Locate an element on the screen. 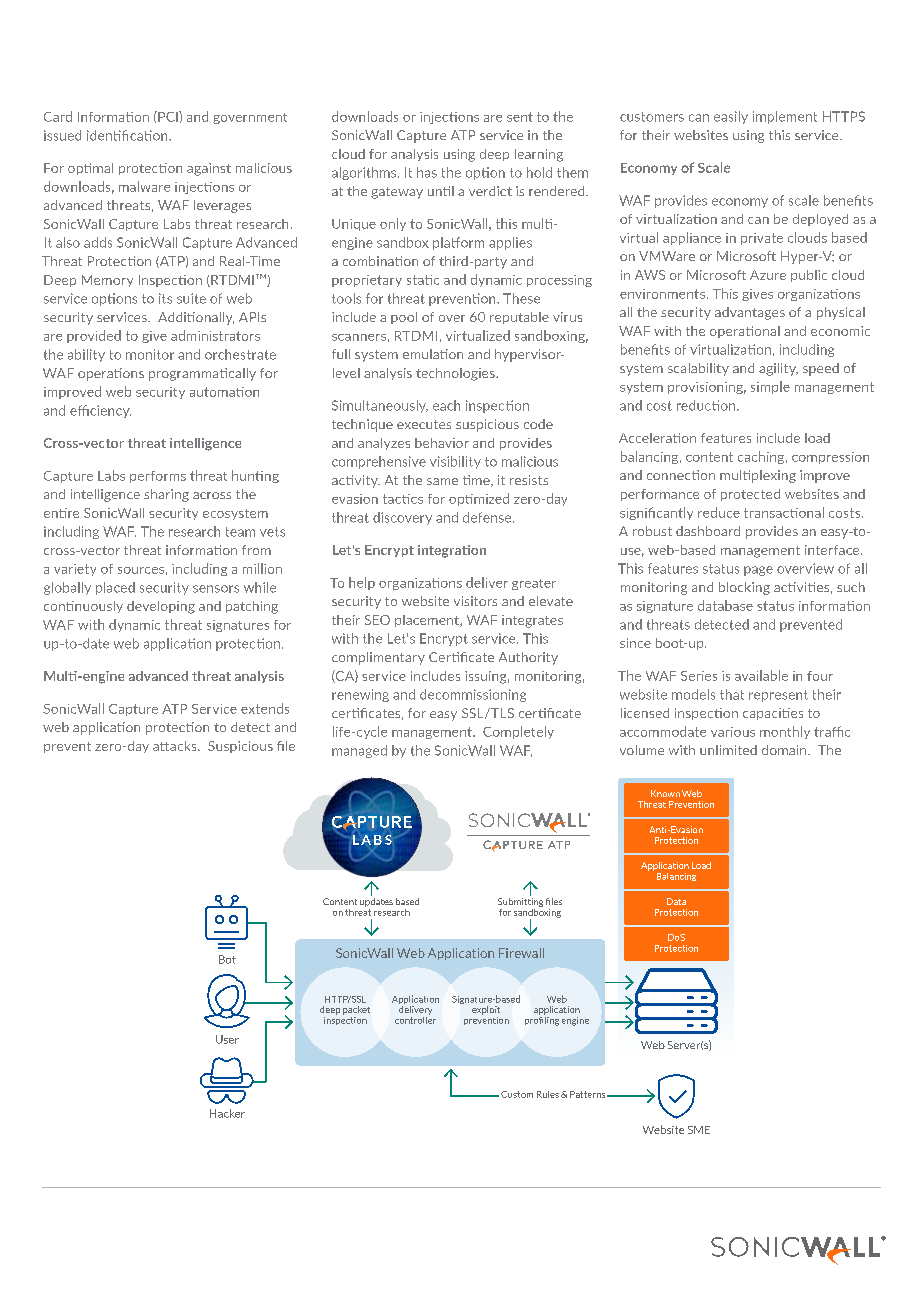 The height and width of the screenshot is (1308, 924). identification is located at coordinates (128, 135).
